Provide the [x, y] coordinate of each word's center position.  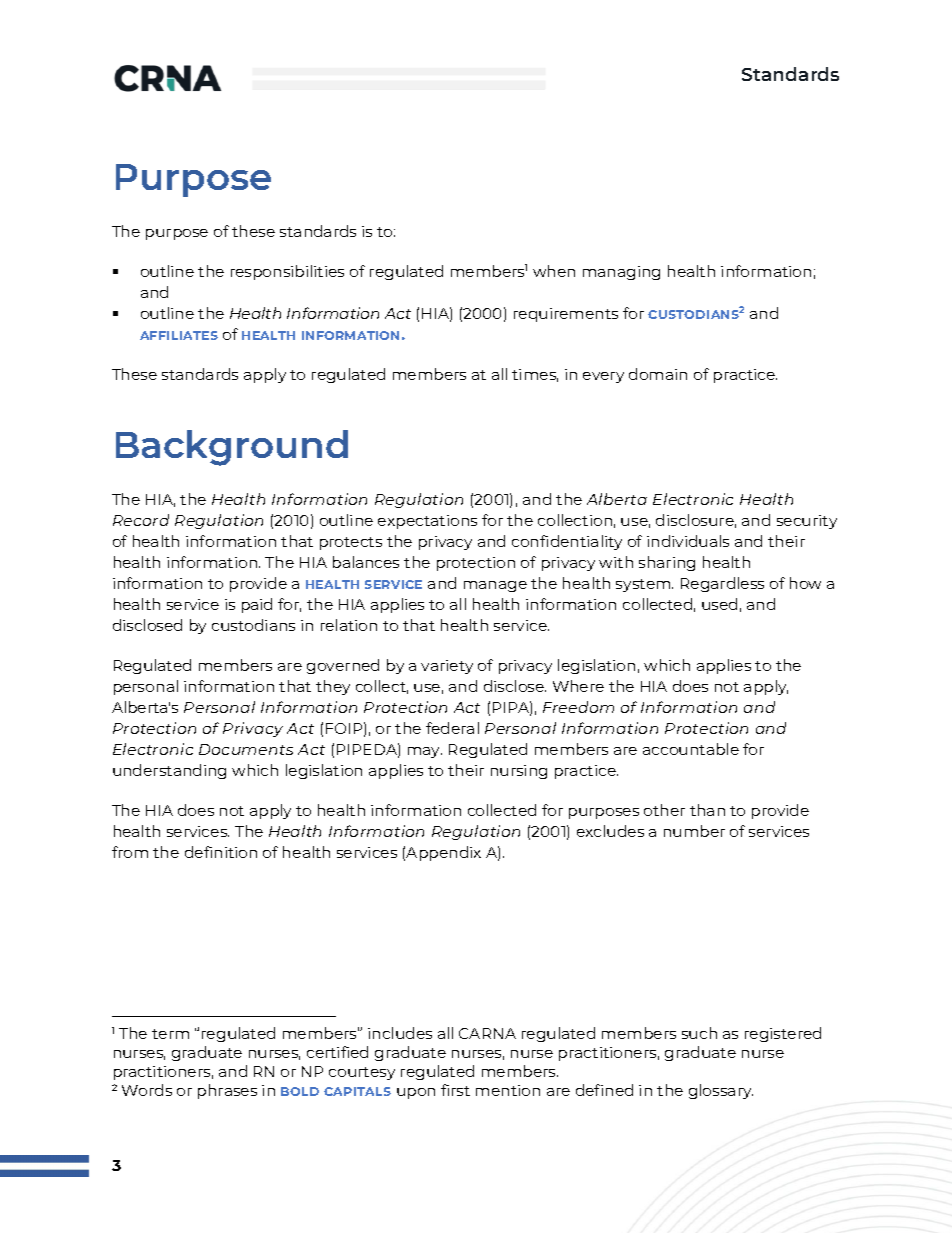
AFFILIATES [179, 335]
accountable [691, 749]
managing [621, 273]
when [554, 271]
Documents [246, 749]
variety [447, 667]
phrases [227, 1091]
